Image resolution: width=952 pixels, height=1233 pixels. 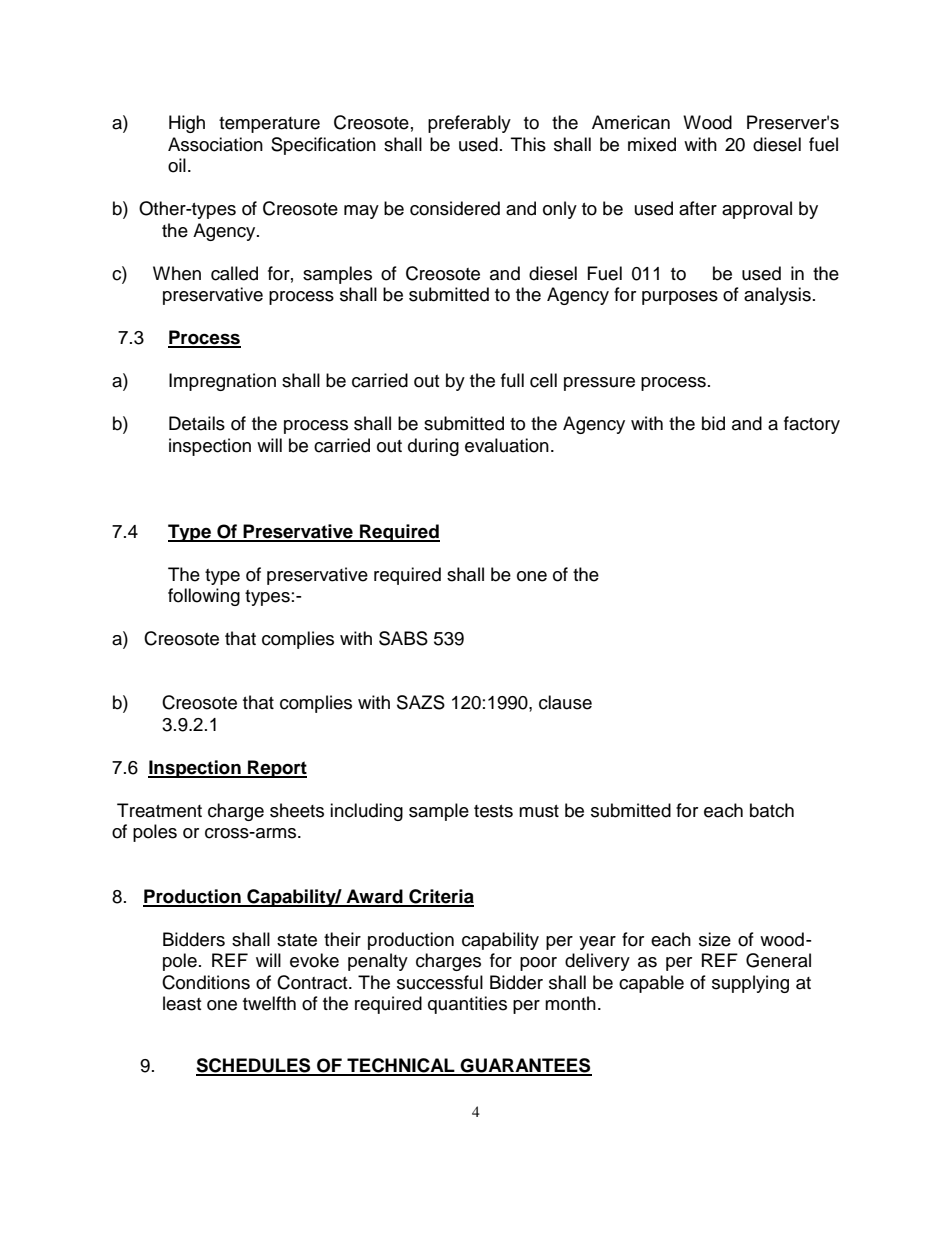 I want to click on Association, so click(x=215, y=144).
